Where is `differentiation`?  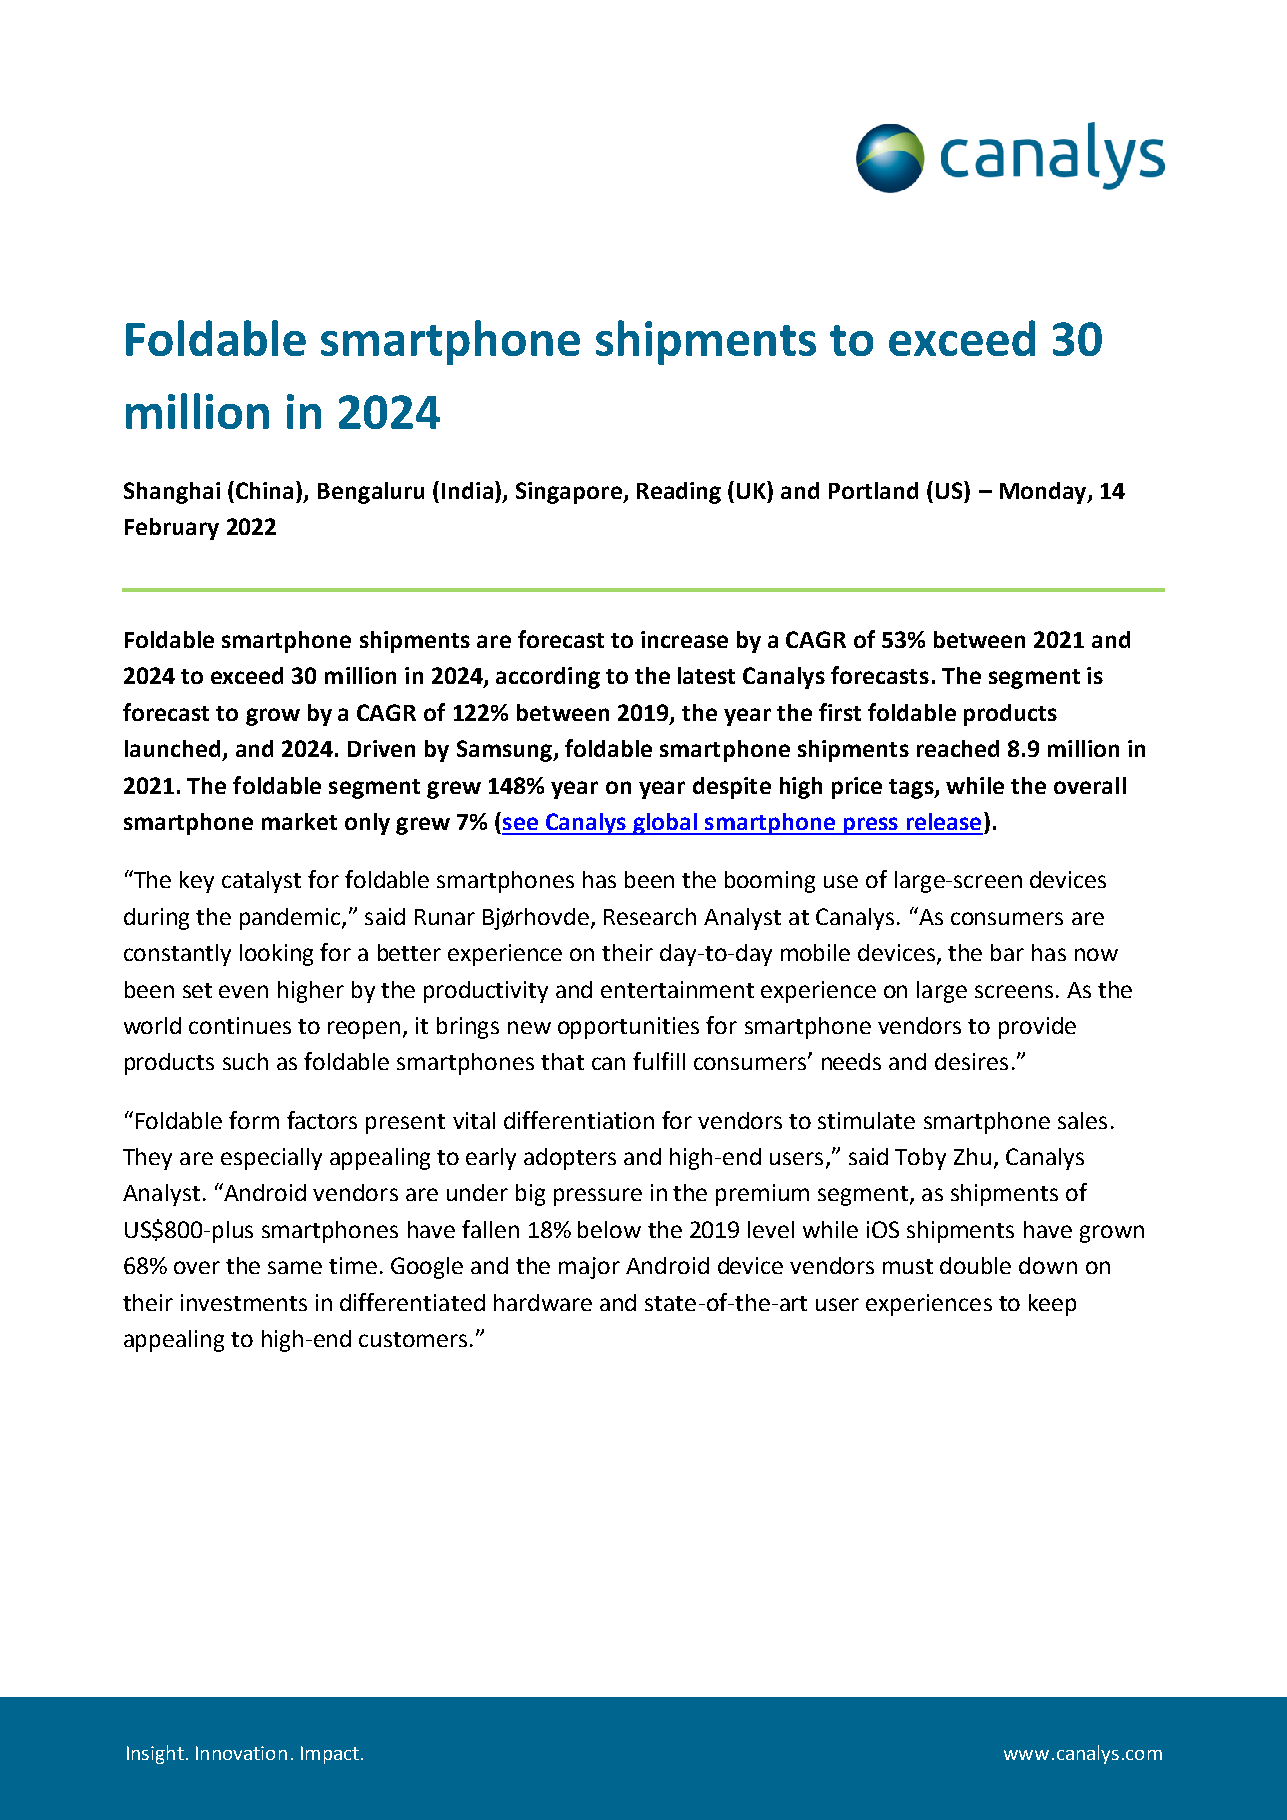
differentiation is located at coordinates (579, 1120).
